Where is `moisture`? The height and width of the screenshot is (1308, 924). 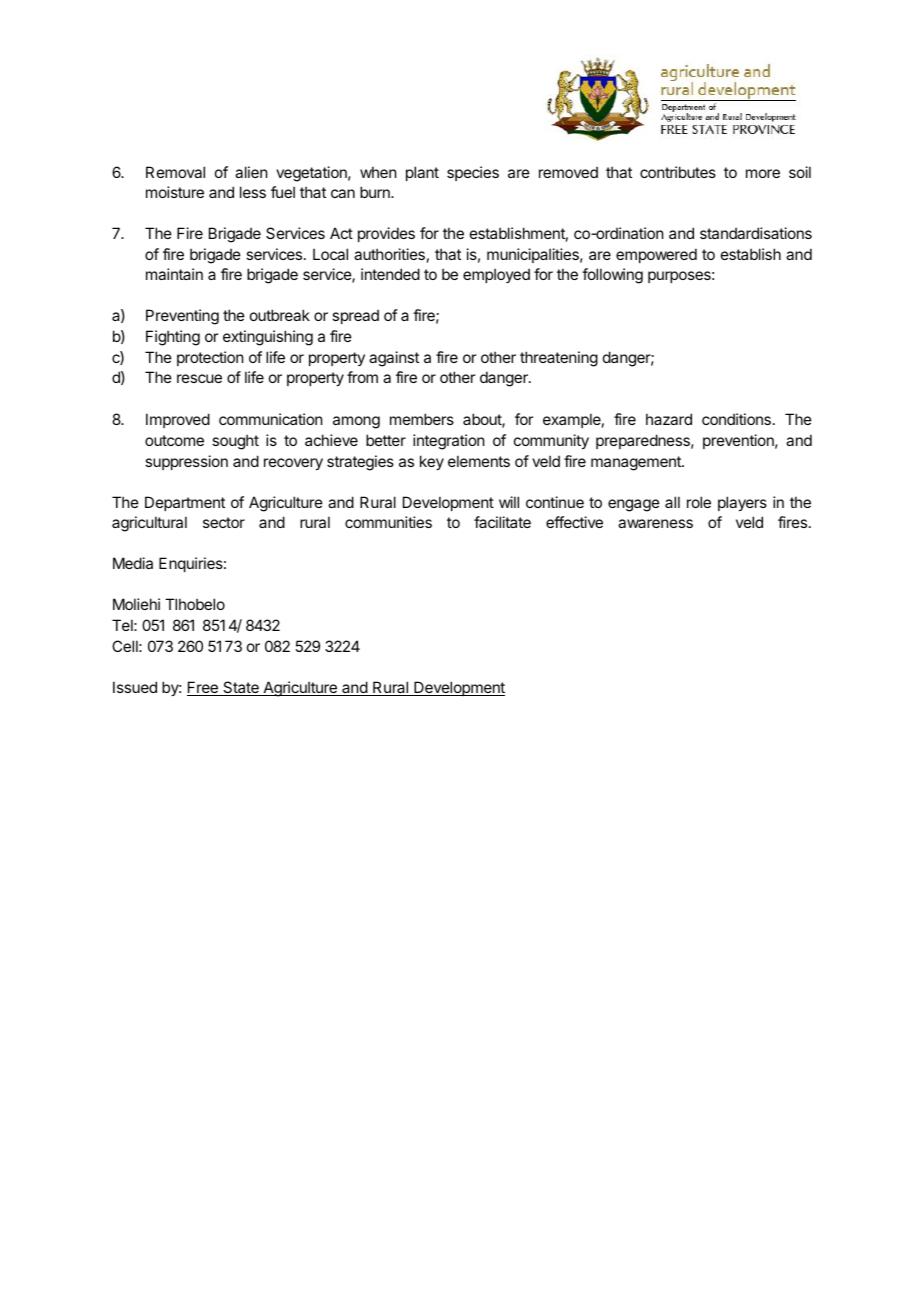 moisture is located at coordinates (175, 192).
